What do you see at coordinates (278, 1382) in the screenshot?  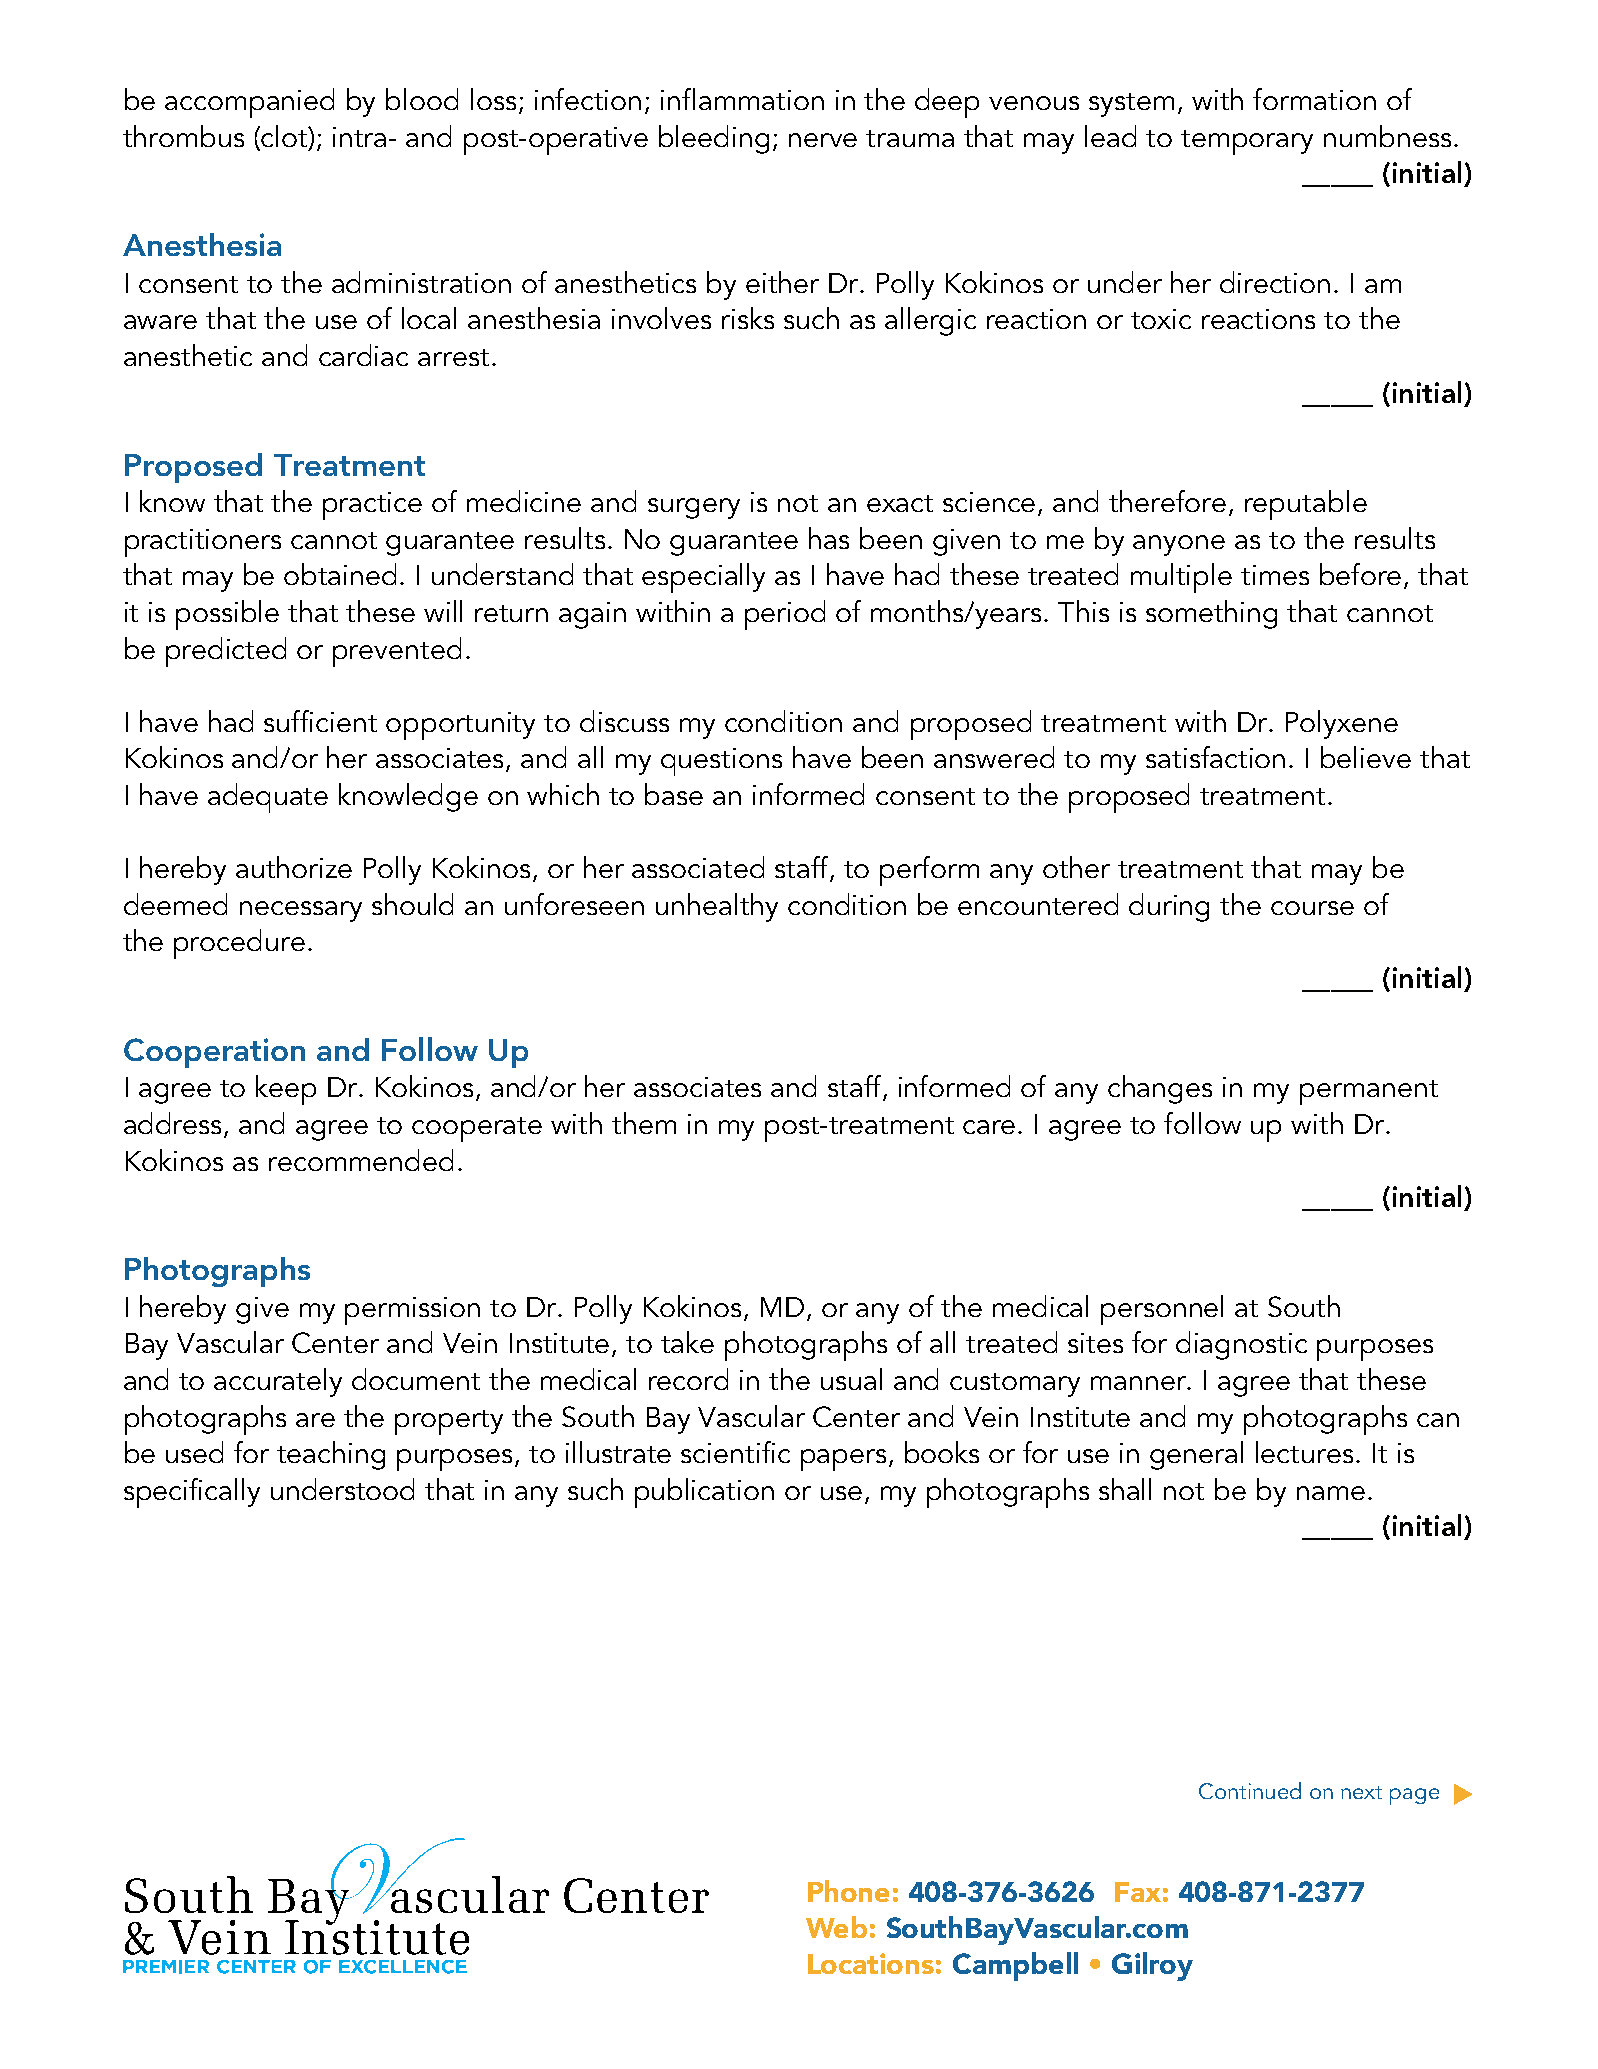 I see `accurately` at bounding box center [278, 1382].
